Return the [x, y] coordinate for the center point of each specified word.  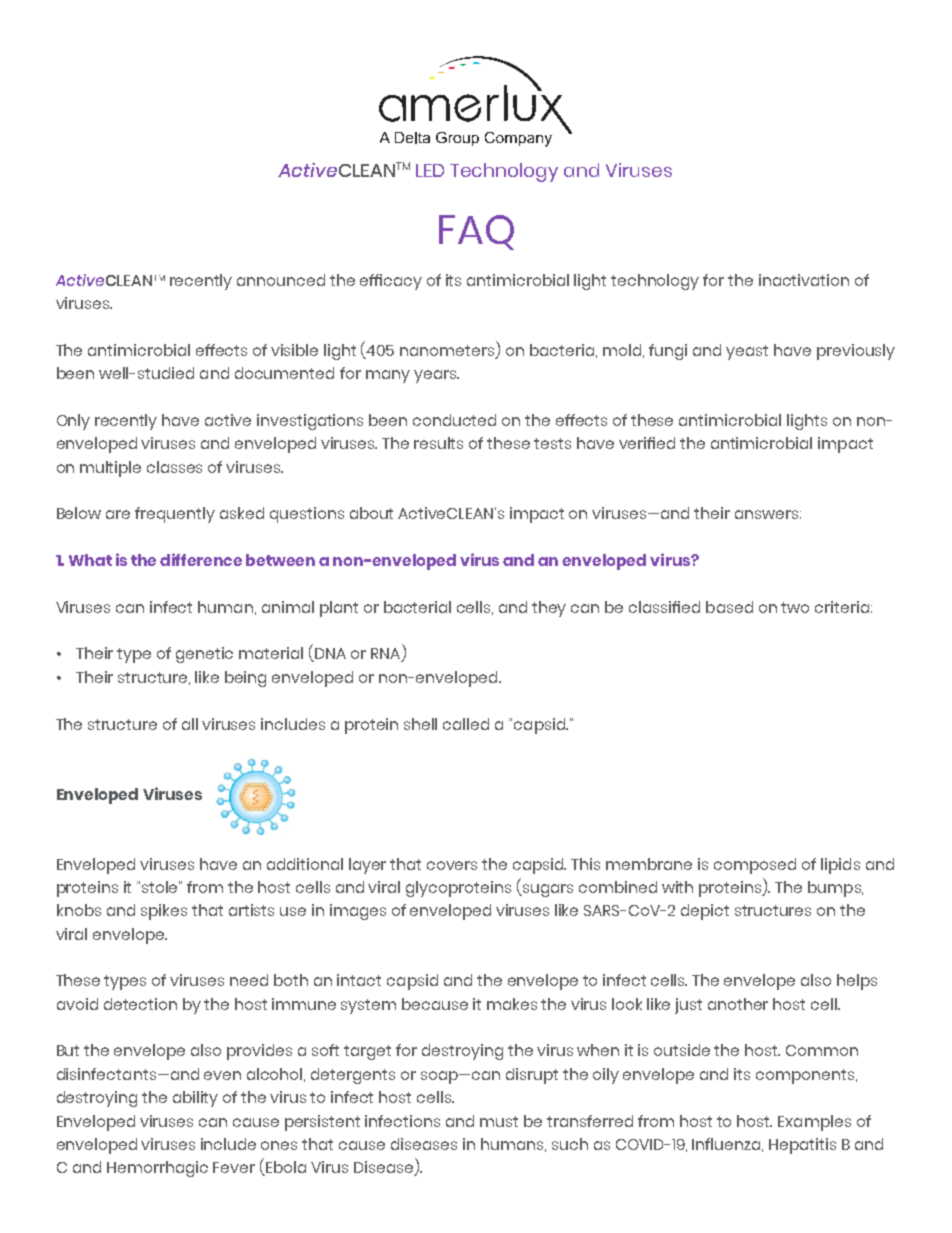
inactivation [804, 280]
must [499, 1121]
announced [281, 280]
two [795, 607]
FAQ [476, 232]
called [466, 724]
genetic [204, 655]
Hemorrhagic [157, 1169]
